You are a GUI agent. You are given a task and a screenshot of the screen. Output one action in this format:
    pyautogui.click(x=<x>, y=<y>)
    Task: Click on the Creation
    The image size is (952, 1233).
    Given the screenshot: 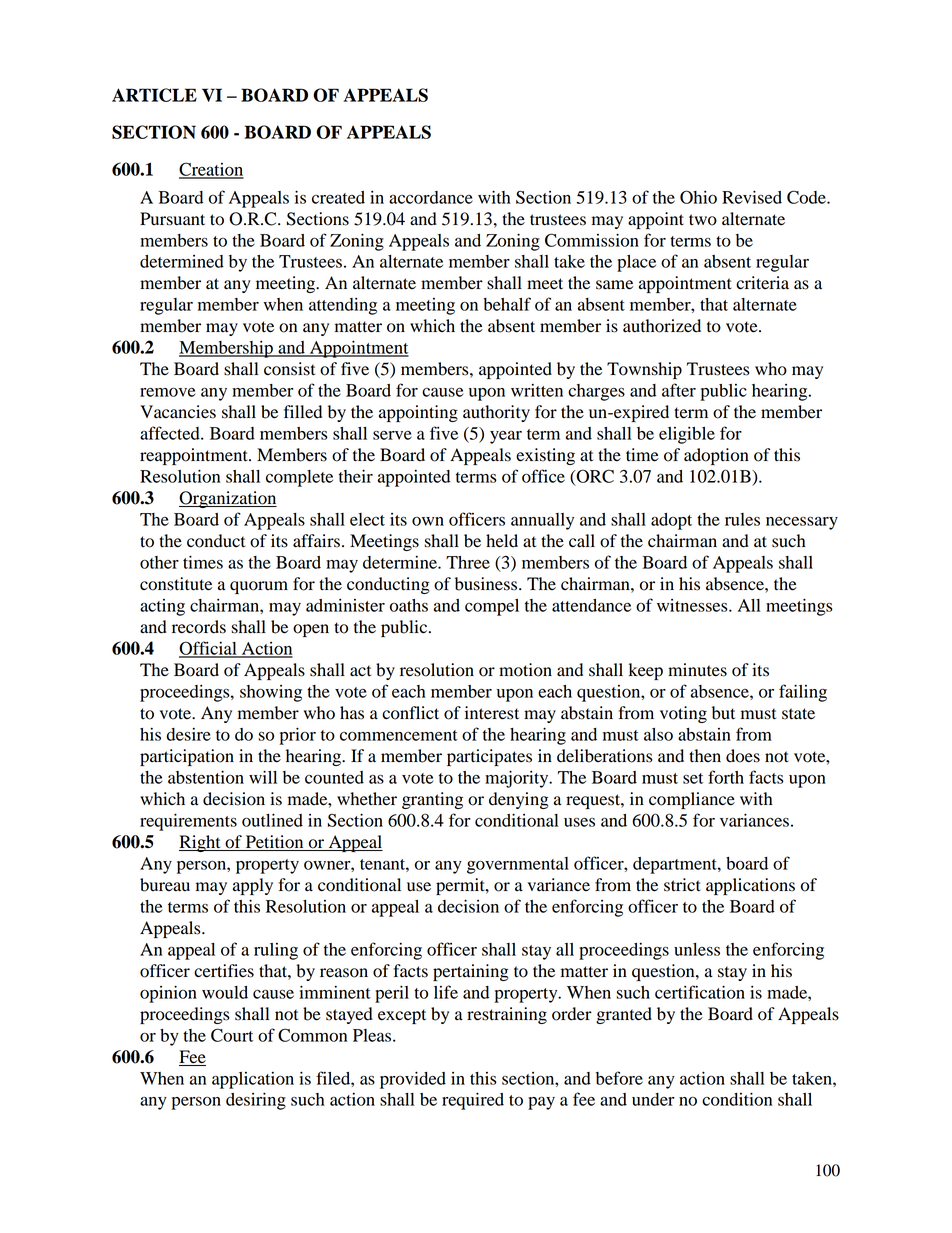 What is the action you would take?
    pyautogui.click(x=211, y=170)
